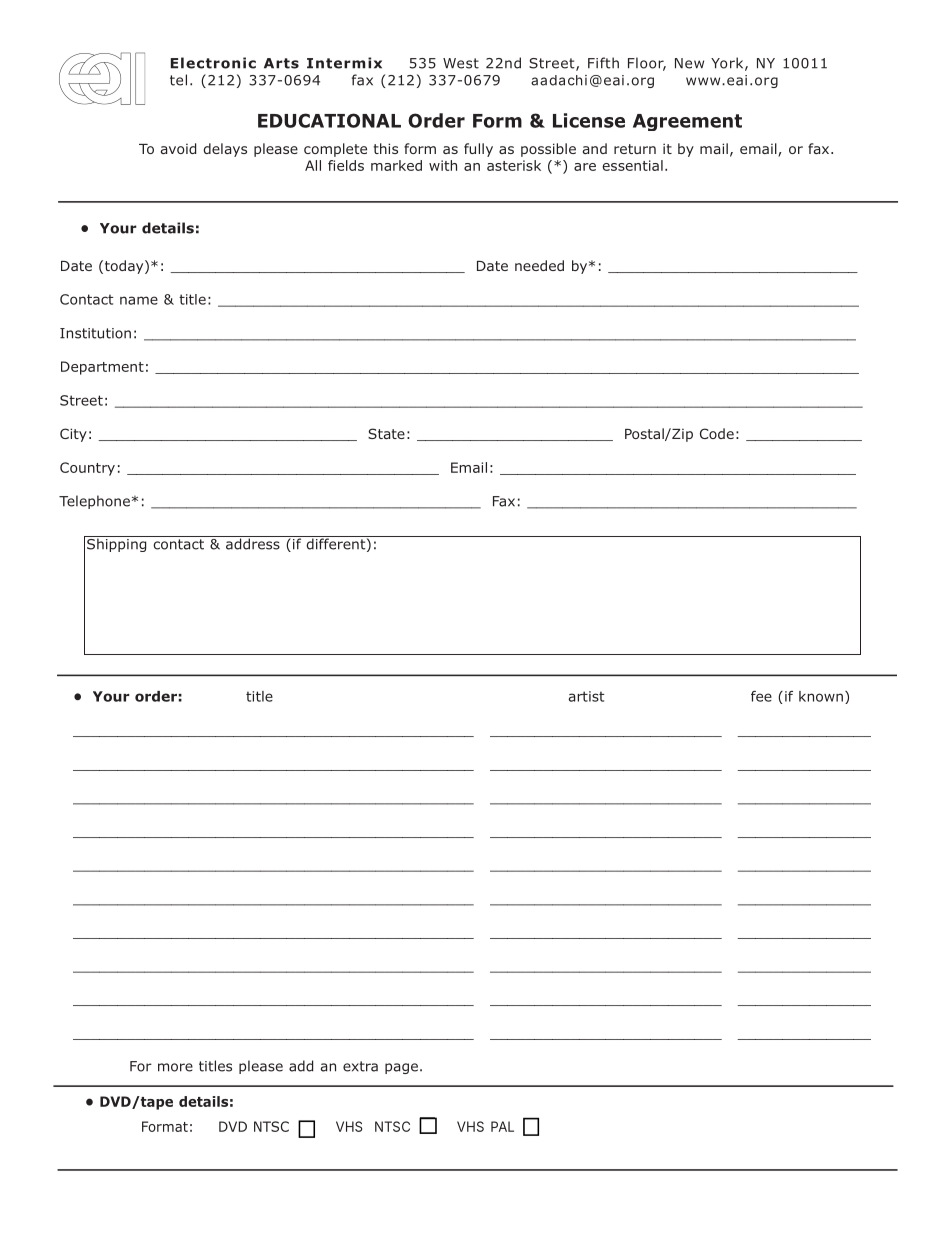 Image resolution: width=952 pixels, height=1233 pixels. Describe the element at coordinates (461, 63) in the document. I see `West` at that location.
